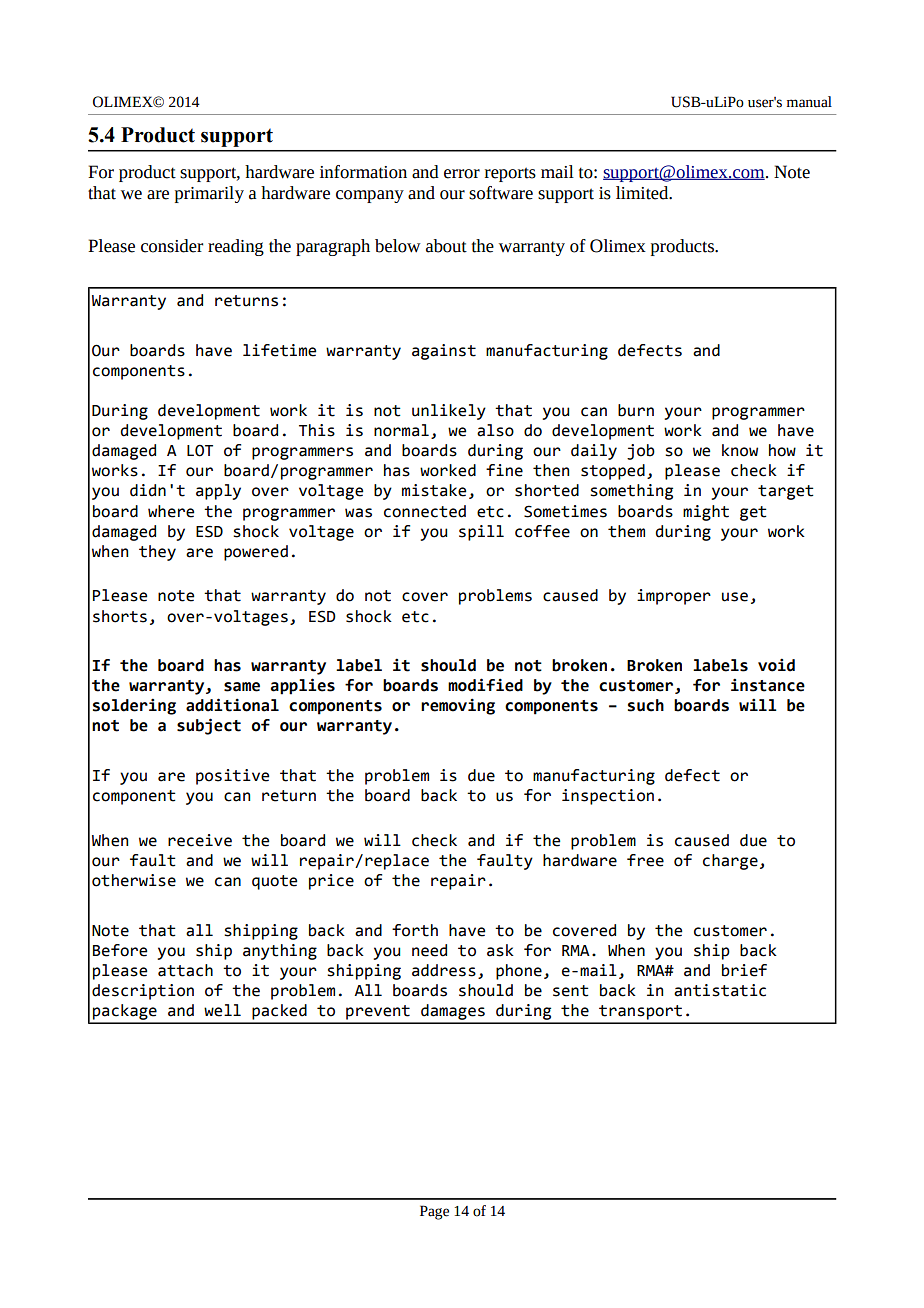 The height and width of the document is (1308, 924). What do you see at coordinates (209, 194) in the document?
I see `primarily` at bounding box center [209, 194].
